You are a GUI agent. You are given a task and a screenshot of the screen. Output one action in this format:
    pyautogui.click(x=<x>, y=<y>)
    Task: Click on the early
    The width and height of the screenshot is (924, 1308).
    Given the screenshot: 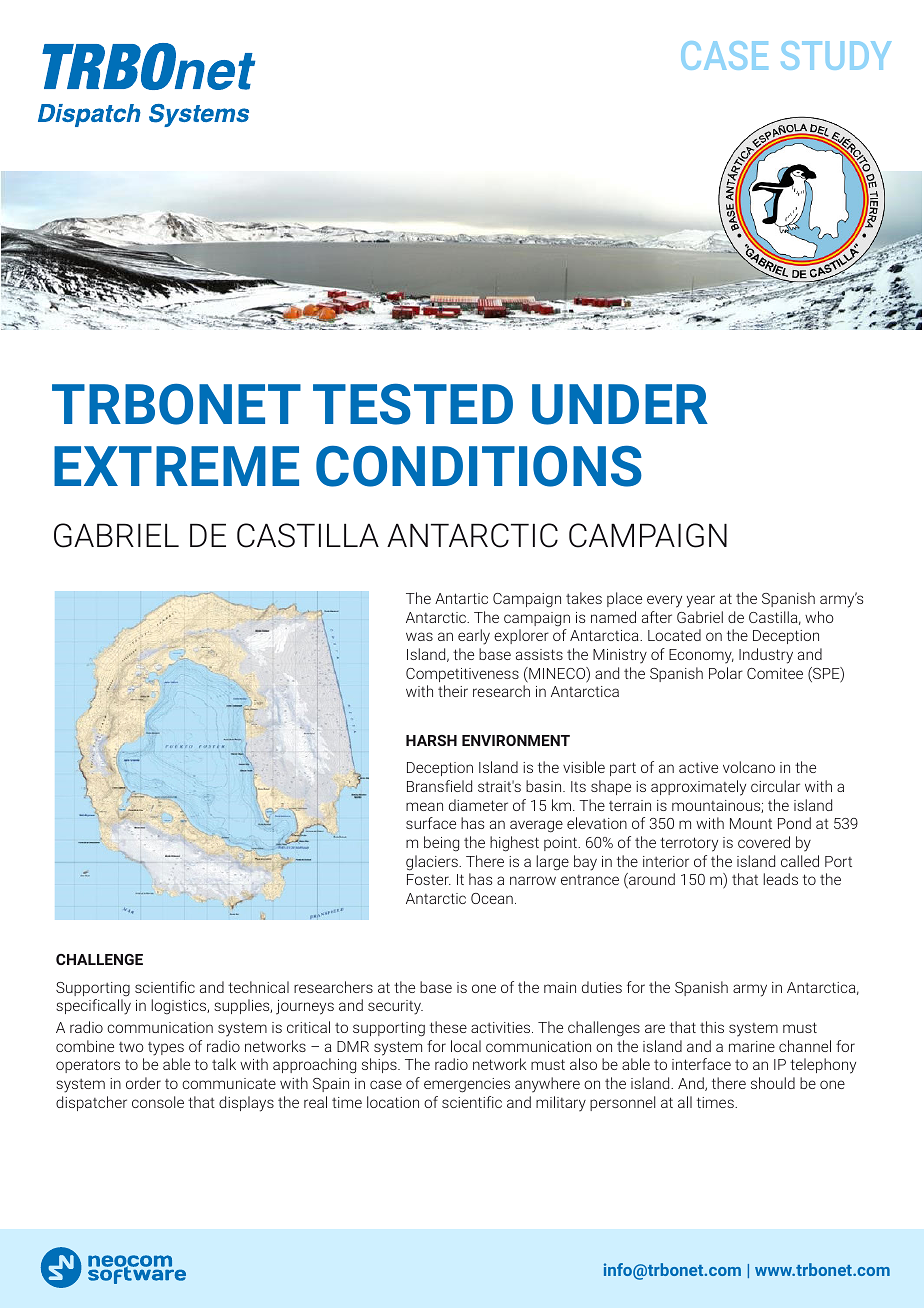 What is the action you would take?
    pyautogui.click(x=474, y=637)
